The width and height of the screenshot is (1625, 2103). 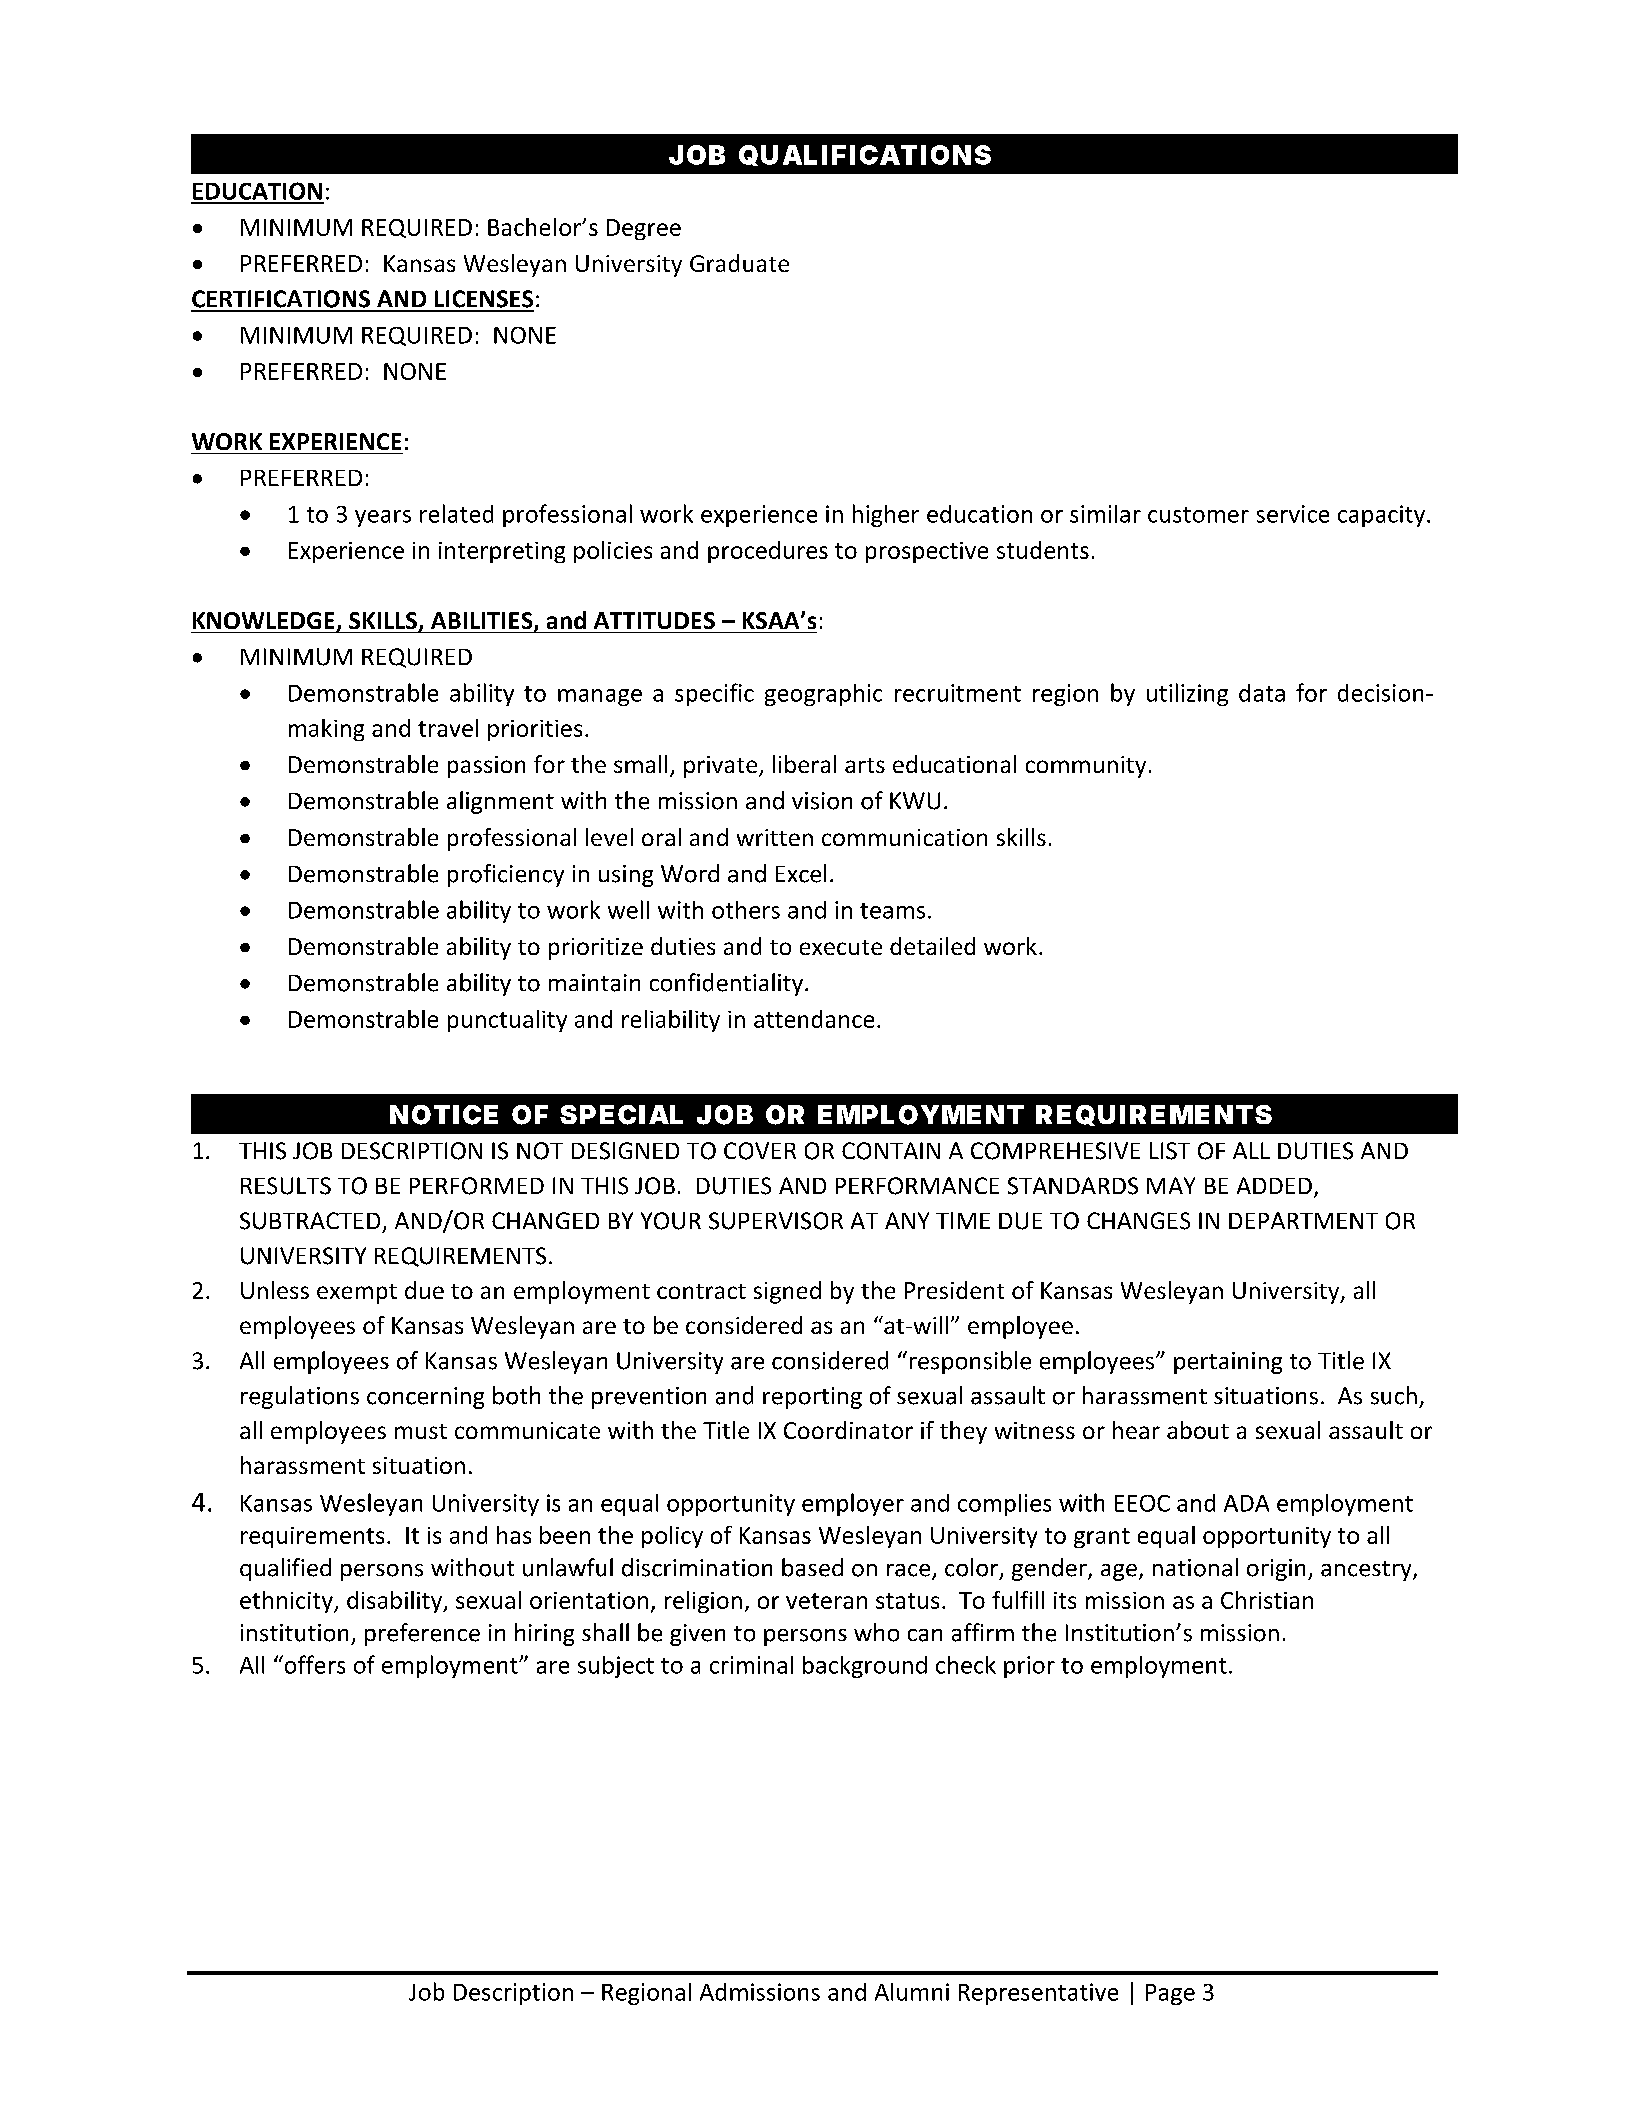 What do you see at coordinates (500, 802) in the screenshot?
I see `alignment` at bounding box center [500, 802].
